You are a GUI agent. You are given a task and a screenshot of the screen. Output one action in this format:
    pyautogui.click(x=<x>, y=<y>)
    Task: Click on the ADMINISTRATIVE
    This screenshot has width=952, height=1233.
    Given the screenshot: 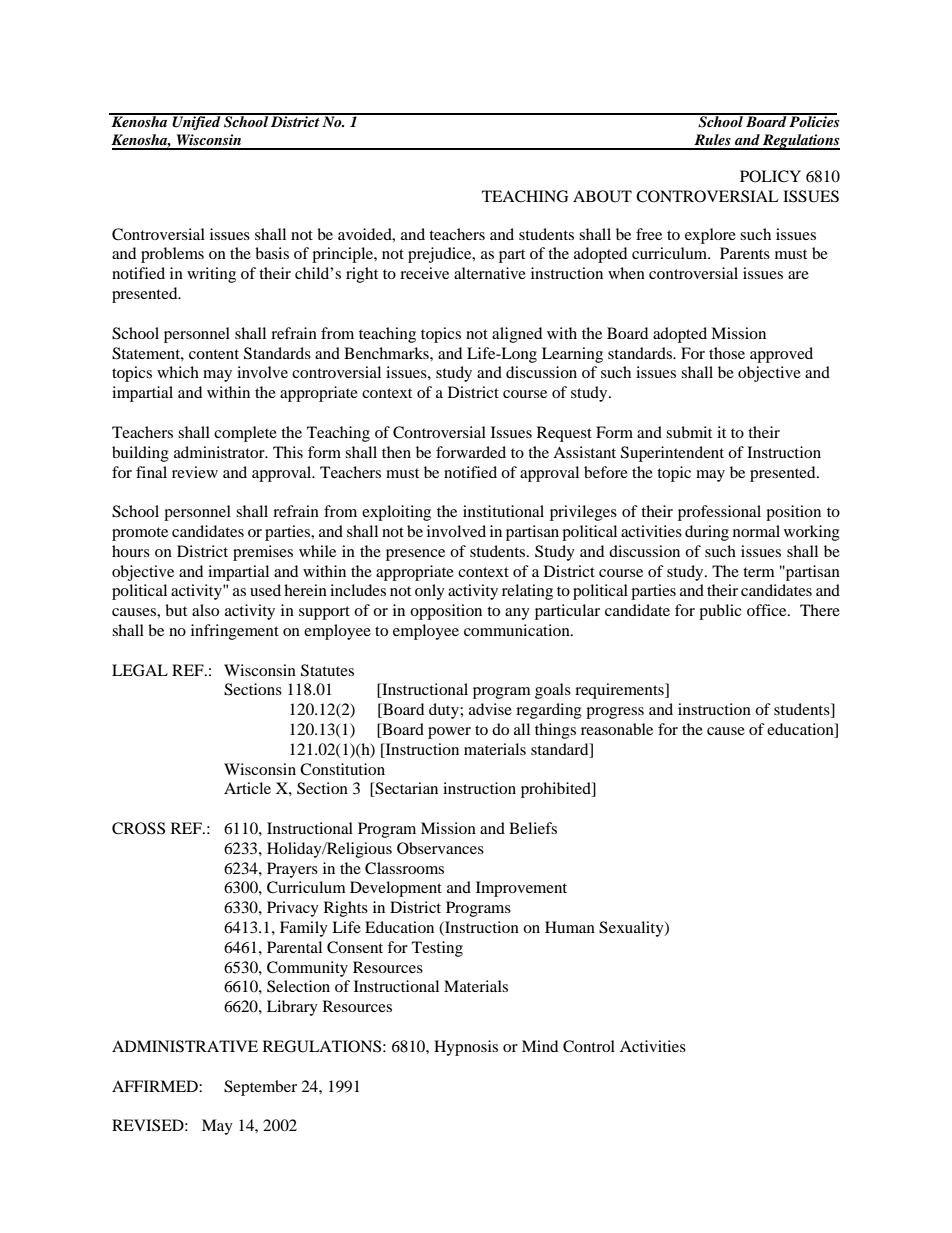 What is the action you would take?
    pyautogui.click(x=185, y=1046)
